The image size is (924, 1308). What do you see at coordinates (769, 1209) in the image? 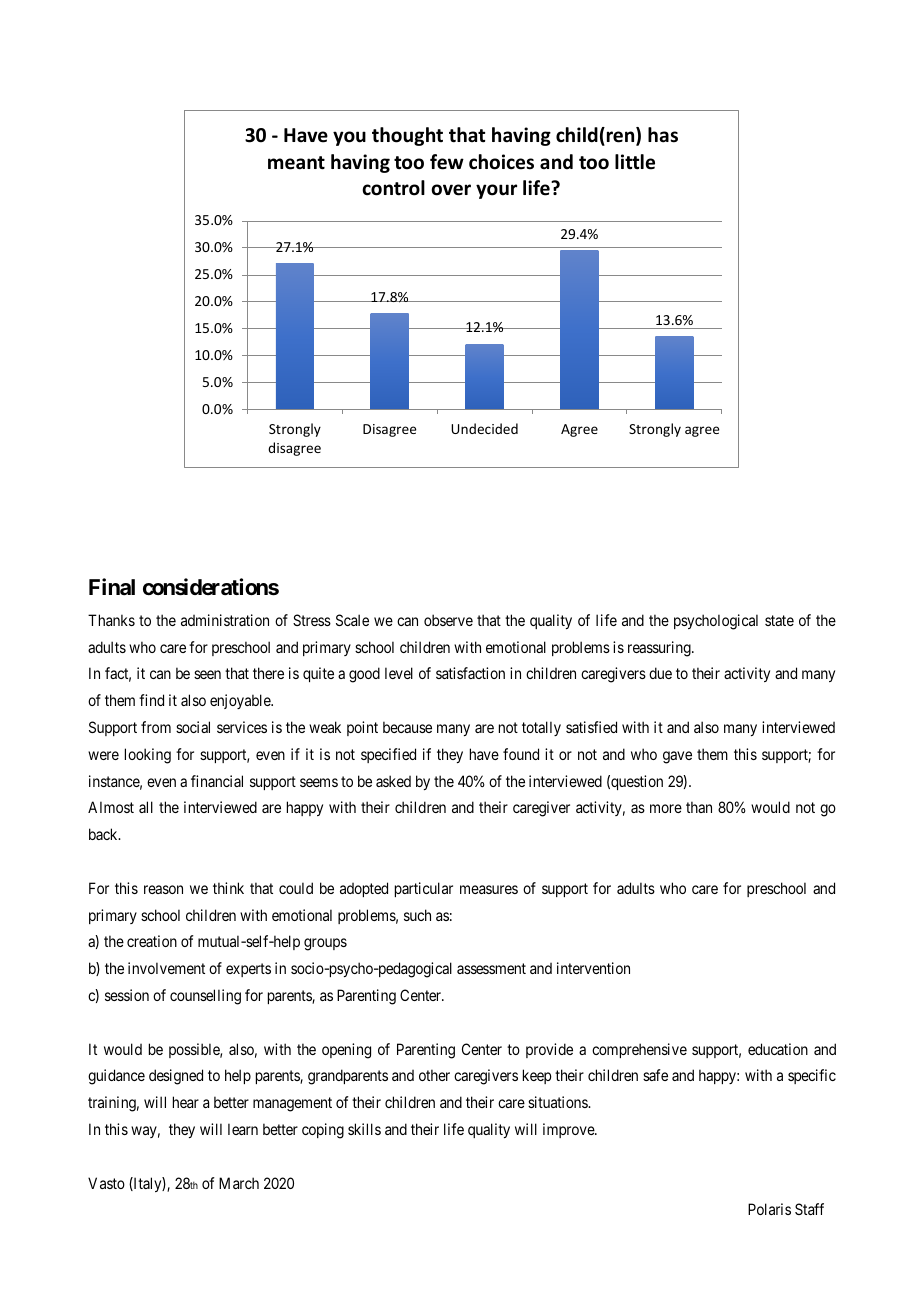
I see `Polaris` at bounding box center [769, 1209].
